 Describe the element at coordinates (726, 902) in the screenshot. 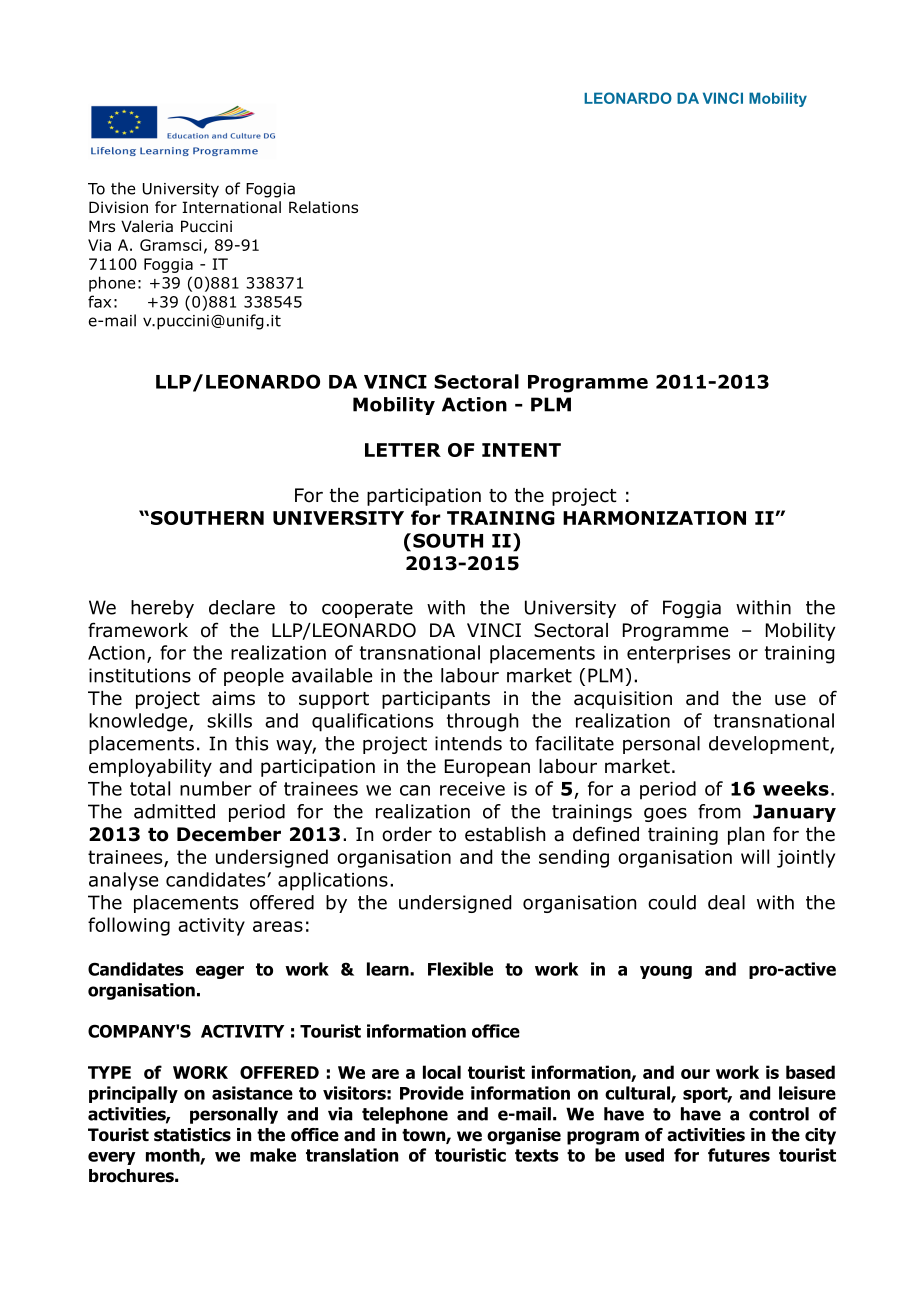

I see `deal` at that location.
